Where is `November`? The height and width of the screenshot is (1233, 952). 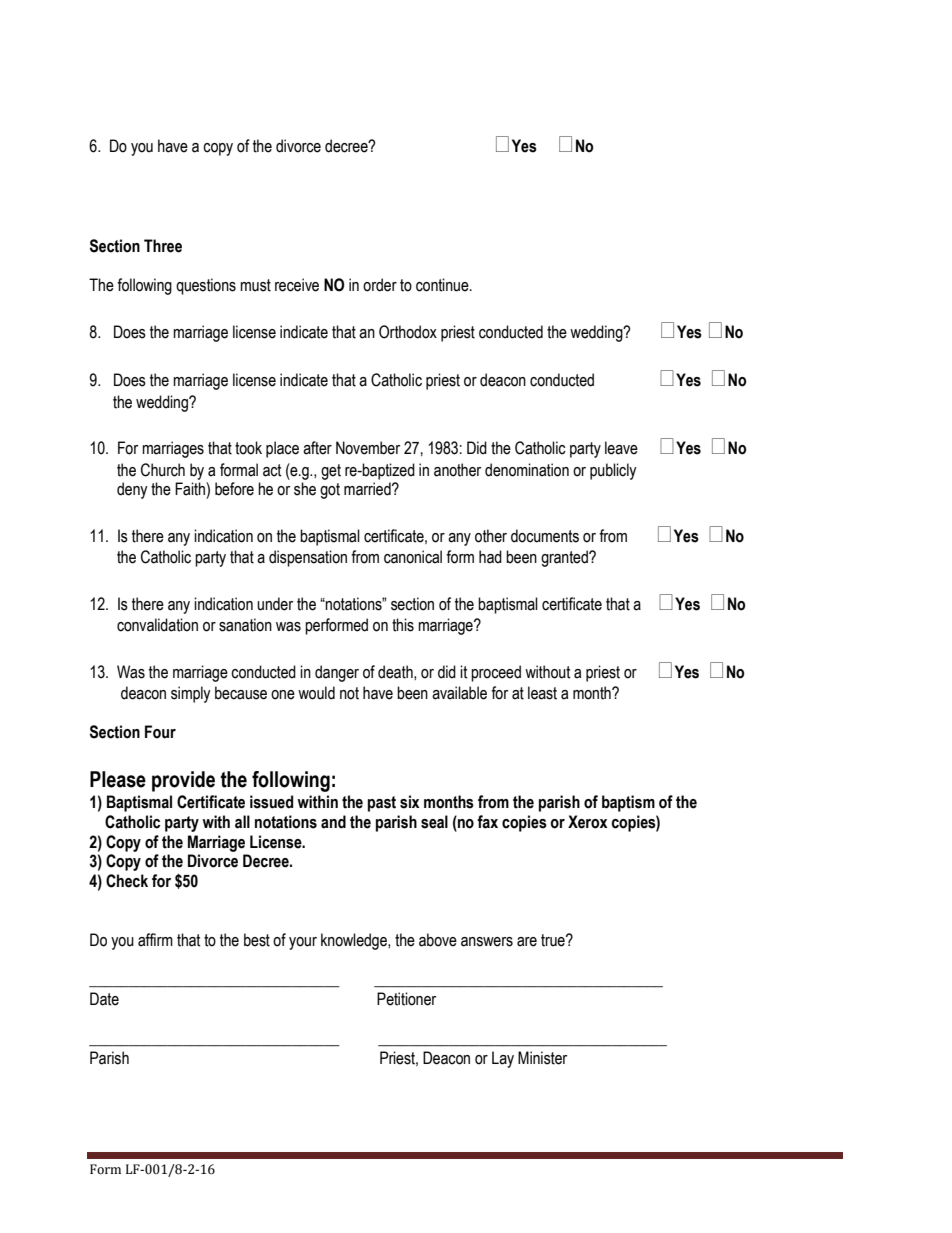 November is located at coordinates (368, 448).
